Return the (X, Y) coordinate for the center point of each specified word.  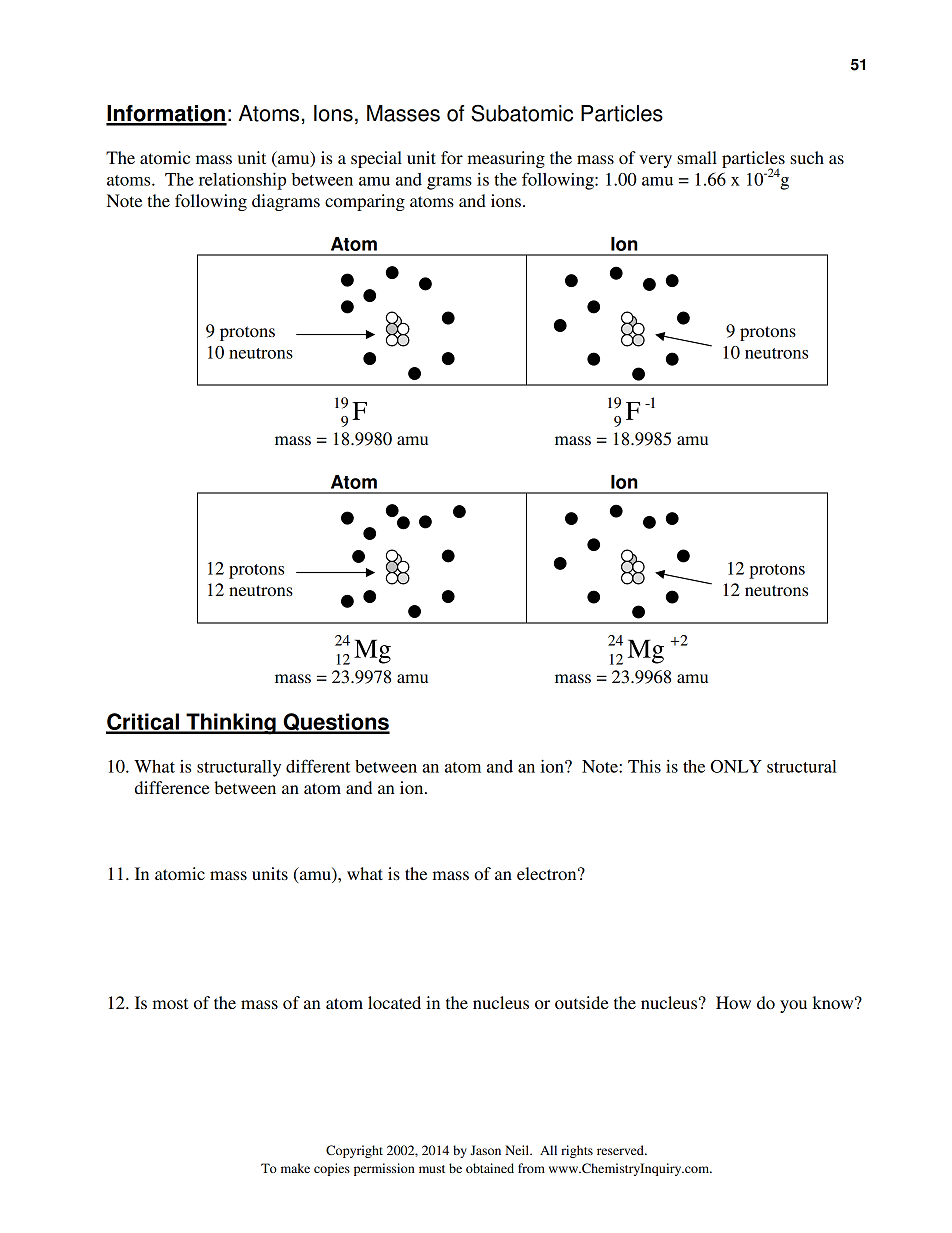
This (644, 766)
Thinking (231, 724)
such (807, 157)
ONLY (736, 766)
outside (582, 1002)
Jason (485, 1150)
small (697, 157)
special (376, 159)
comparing (365, 202)
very (655, 161)
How (733, 1002)
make (295, 1168)
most (170, 1003)
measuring (506, 159)
